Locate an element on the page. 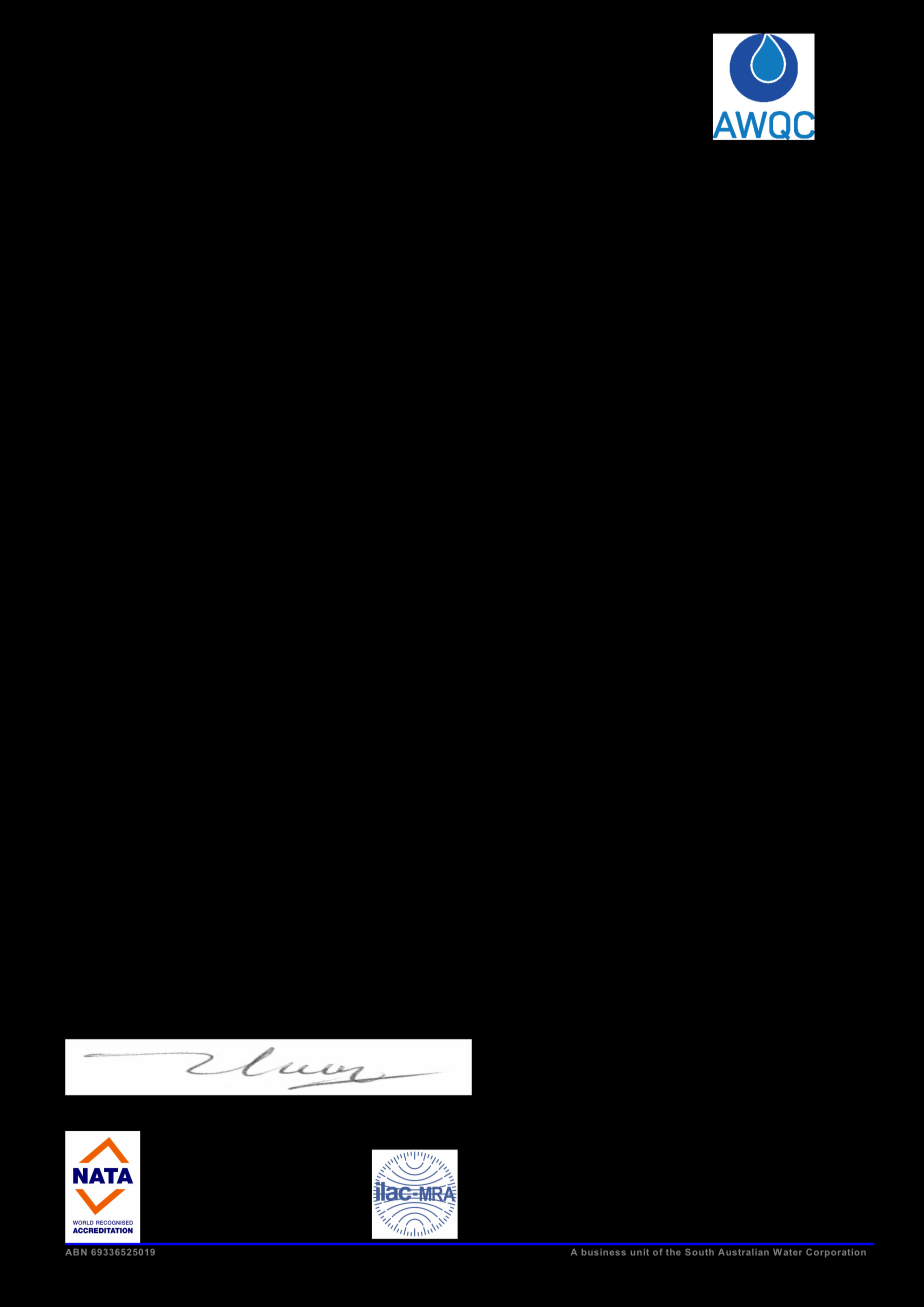 The image size is (924, 1307). South is located at coordinates (699, 1252).
